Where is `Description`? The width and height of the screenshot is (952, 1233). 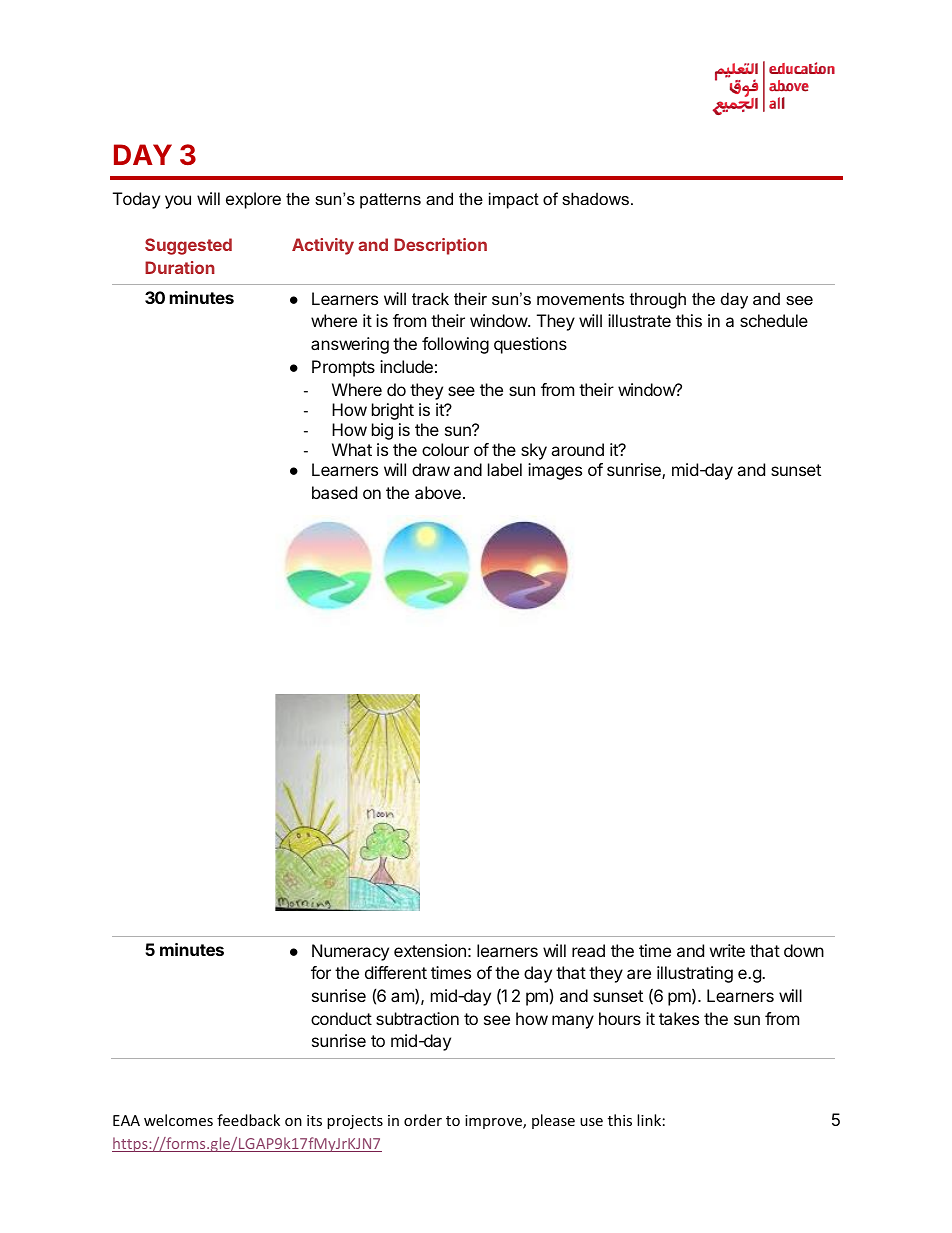 Description is located at coordinates (440, 246).
